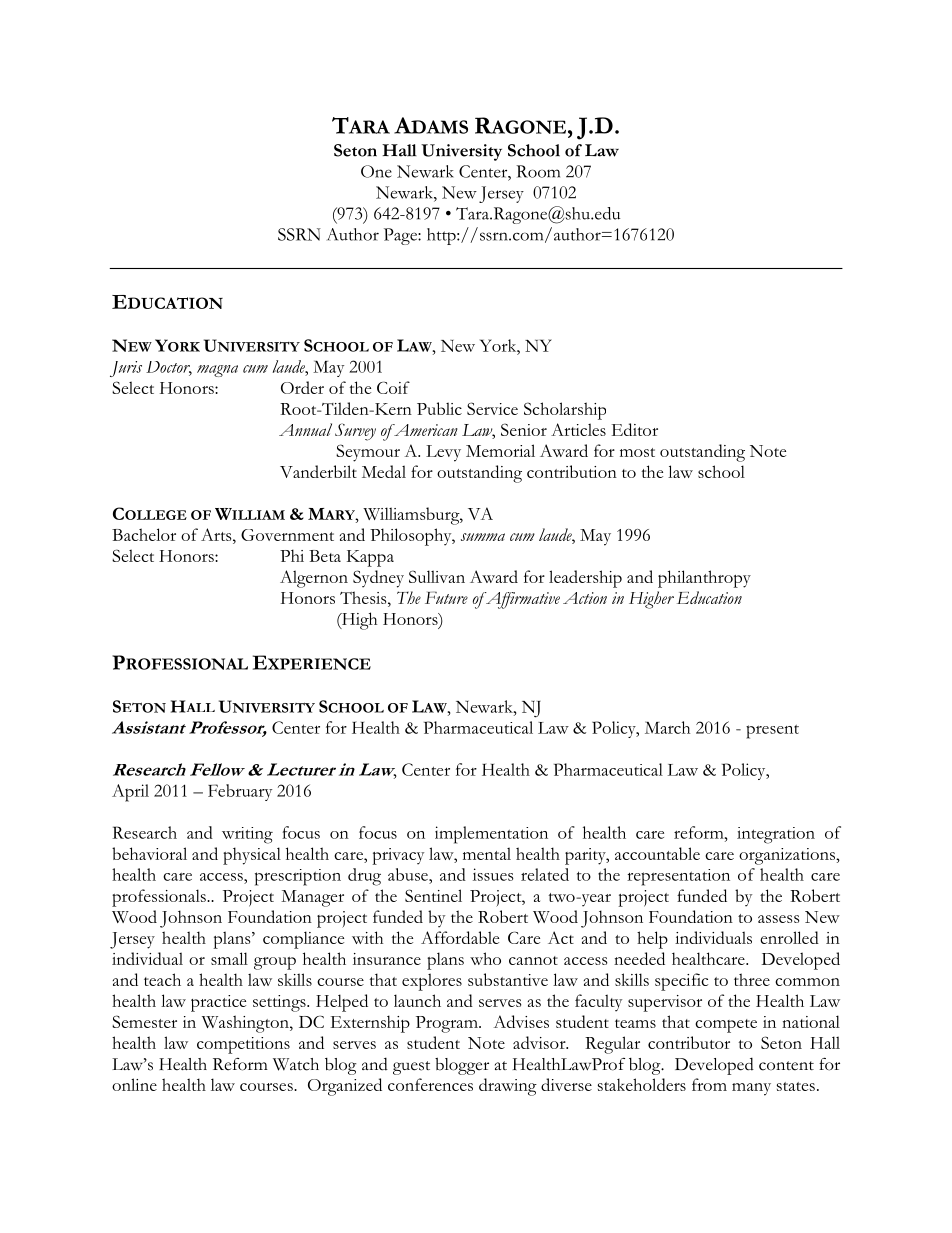  Describe the element at coordinates (667, 727) in the page. I see `March` at that location.
